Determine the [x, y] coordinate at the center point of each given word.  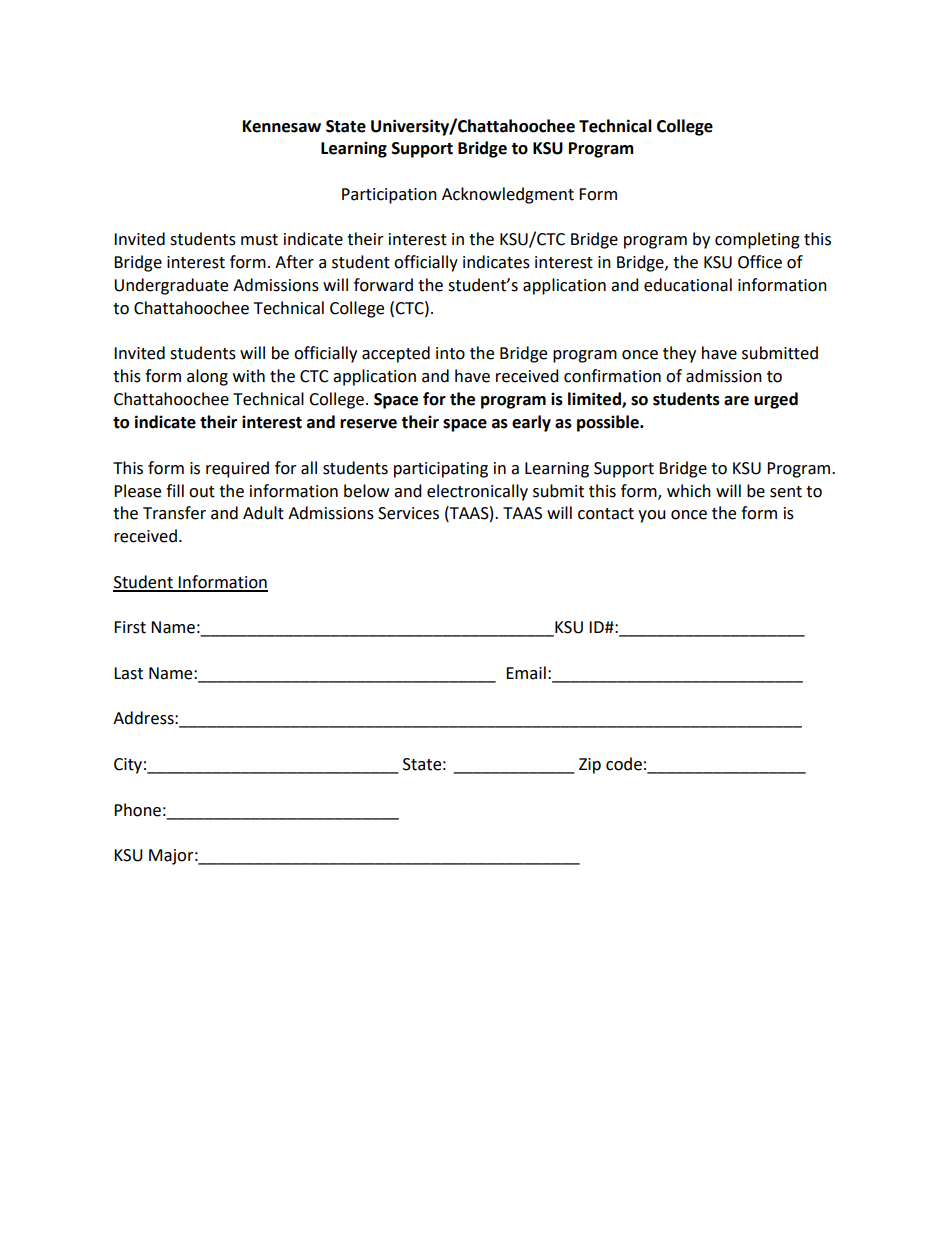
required [237, 469]
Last [128, 673]
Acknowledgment [508, 195]
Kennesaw [282, 126]
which [689, 491]
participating [441, 470]
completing [757, 240]
